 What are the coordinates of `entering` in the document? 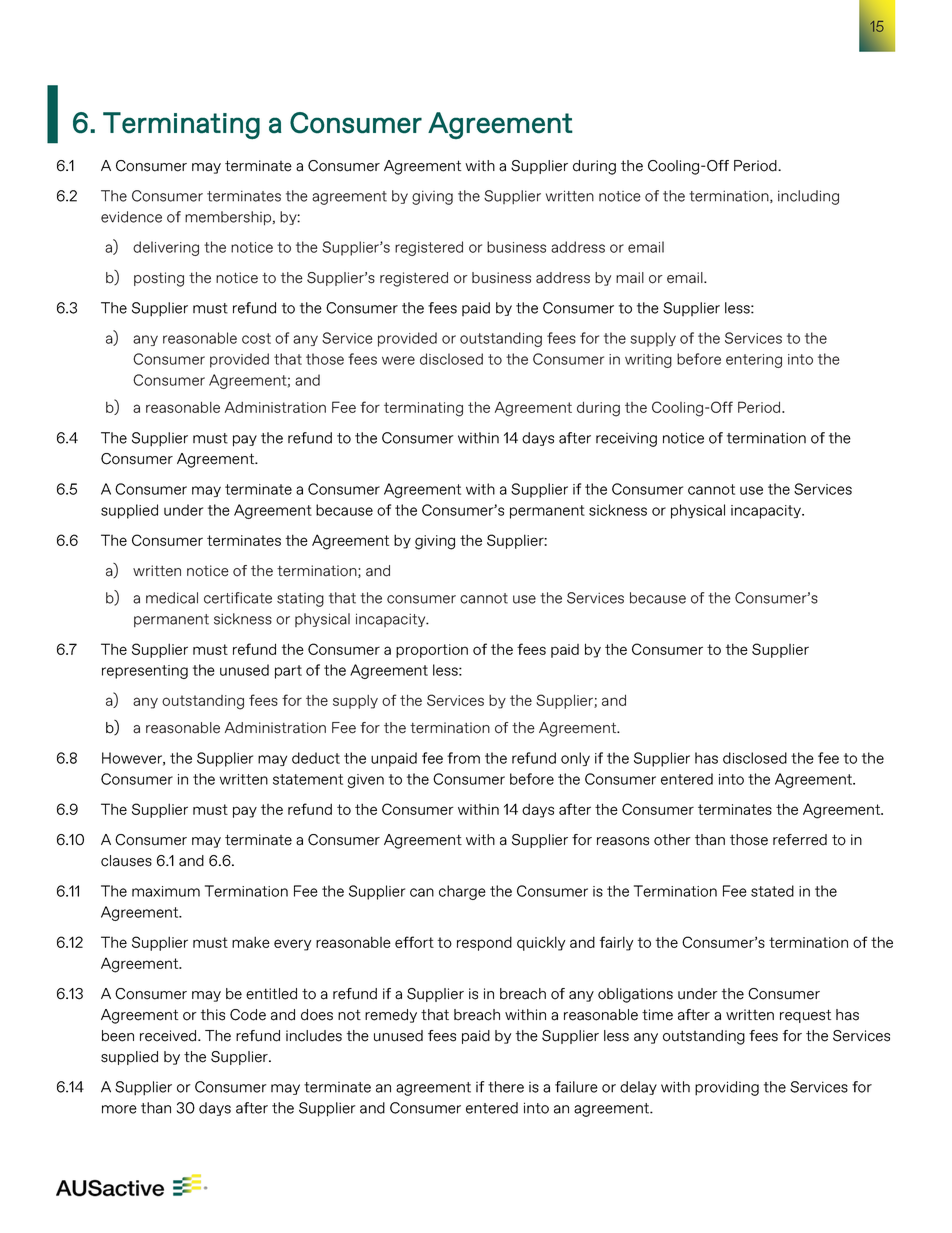 It's located at (754, 361).
